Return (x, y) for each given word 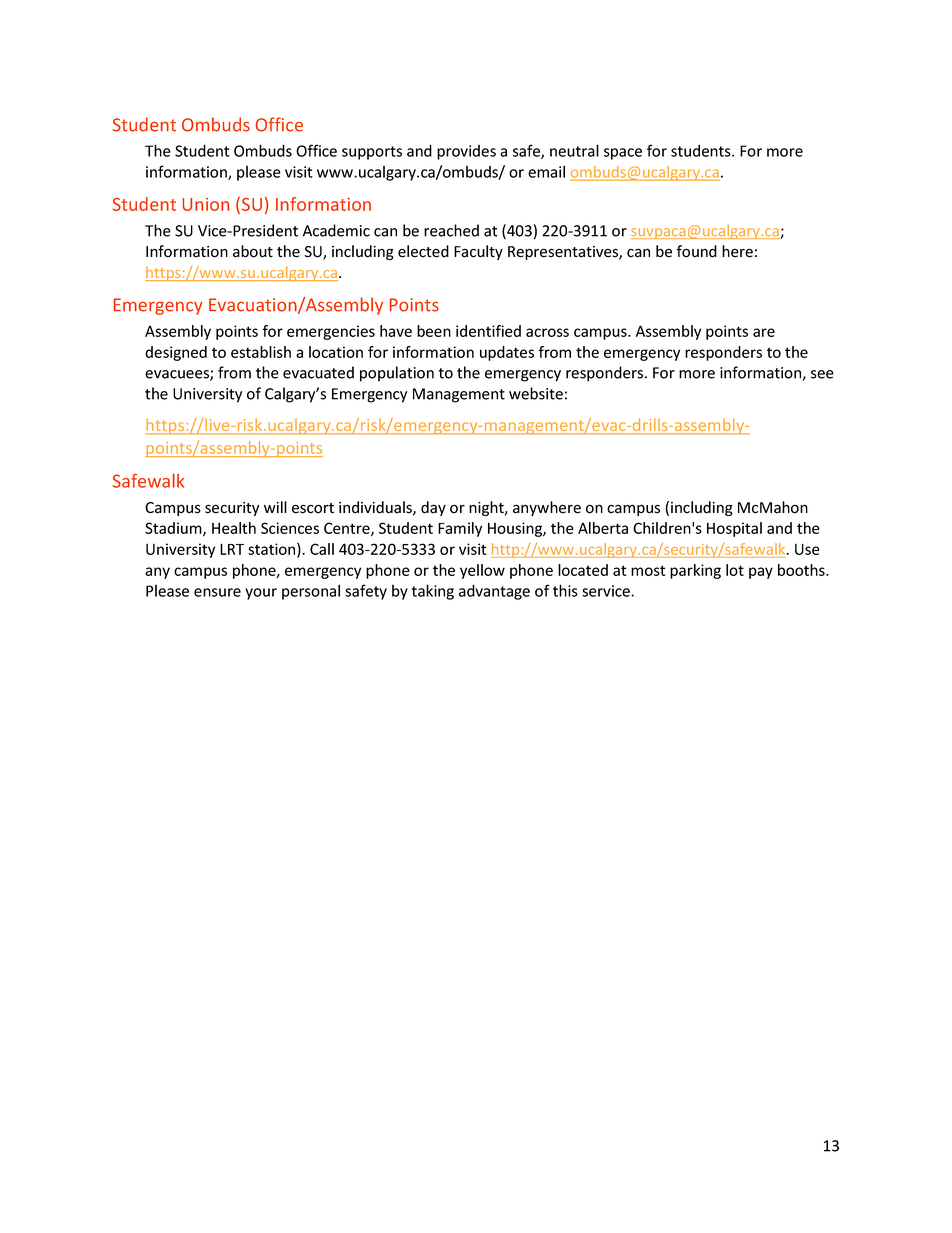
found (696, 251)
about (253, 251)
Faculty (478, 252)
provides (466, 152)
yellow (482, 571)
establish (261, 352)
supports (372, 153)
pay (761, 573)
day (433, 508)
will (275, 507)
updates (507, 353)
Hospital (734, 529)
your (261, 594)
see (822, 374)
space (623, 154)
